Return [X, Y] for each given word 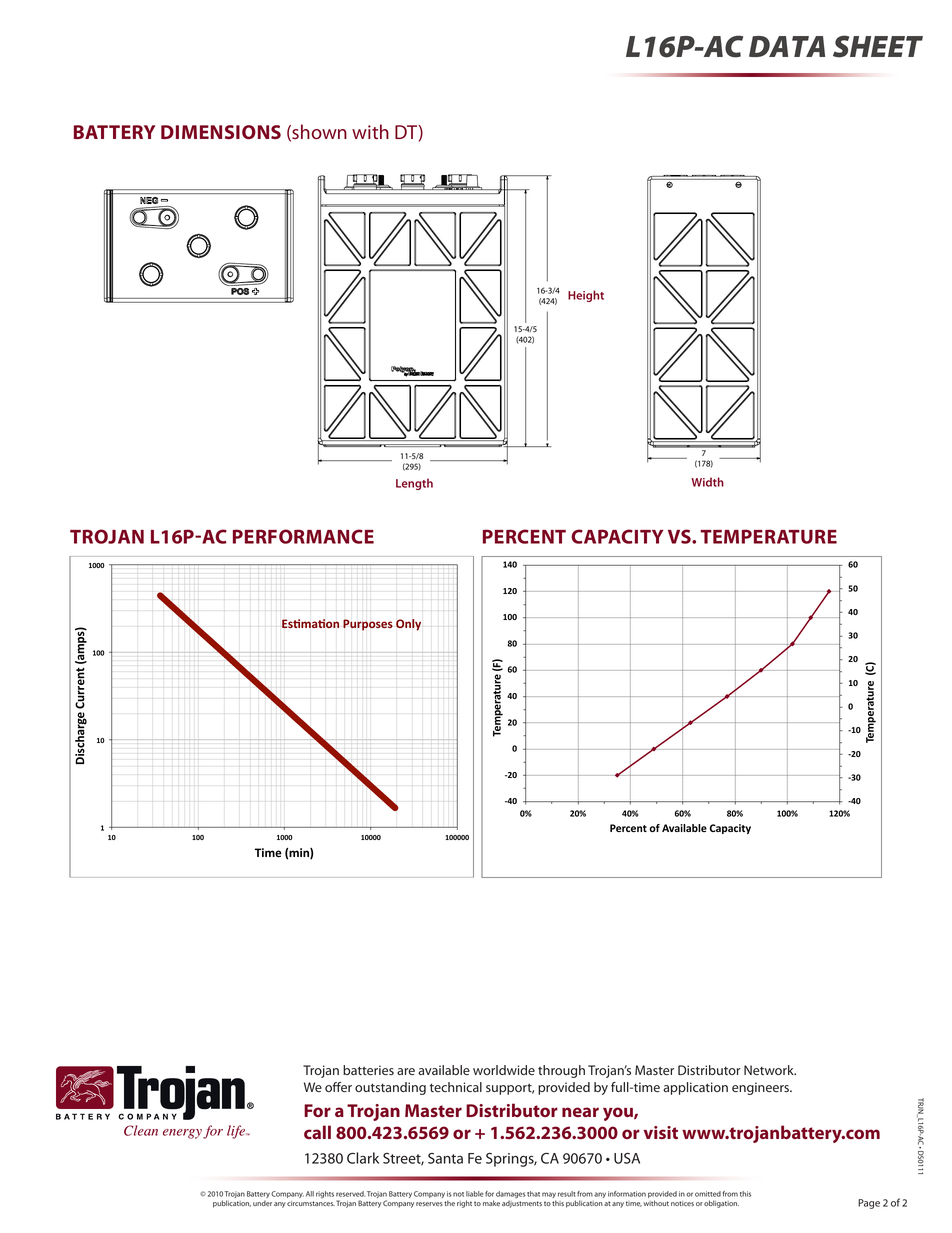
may [549, 1196]
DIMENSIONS [221, 132]
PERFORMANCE [303, 536]
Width [707, 482]
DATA [787, 46]
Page [869, 1204]
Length [414, 484]
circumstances [311, 1203]
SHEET [878, 46]
